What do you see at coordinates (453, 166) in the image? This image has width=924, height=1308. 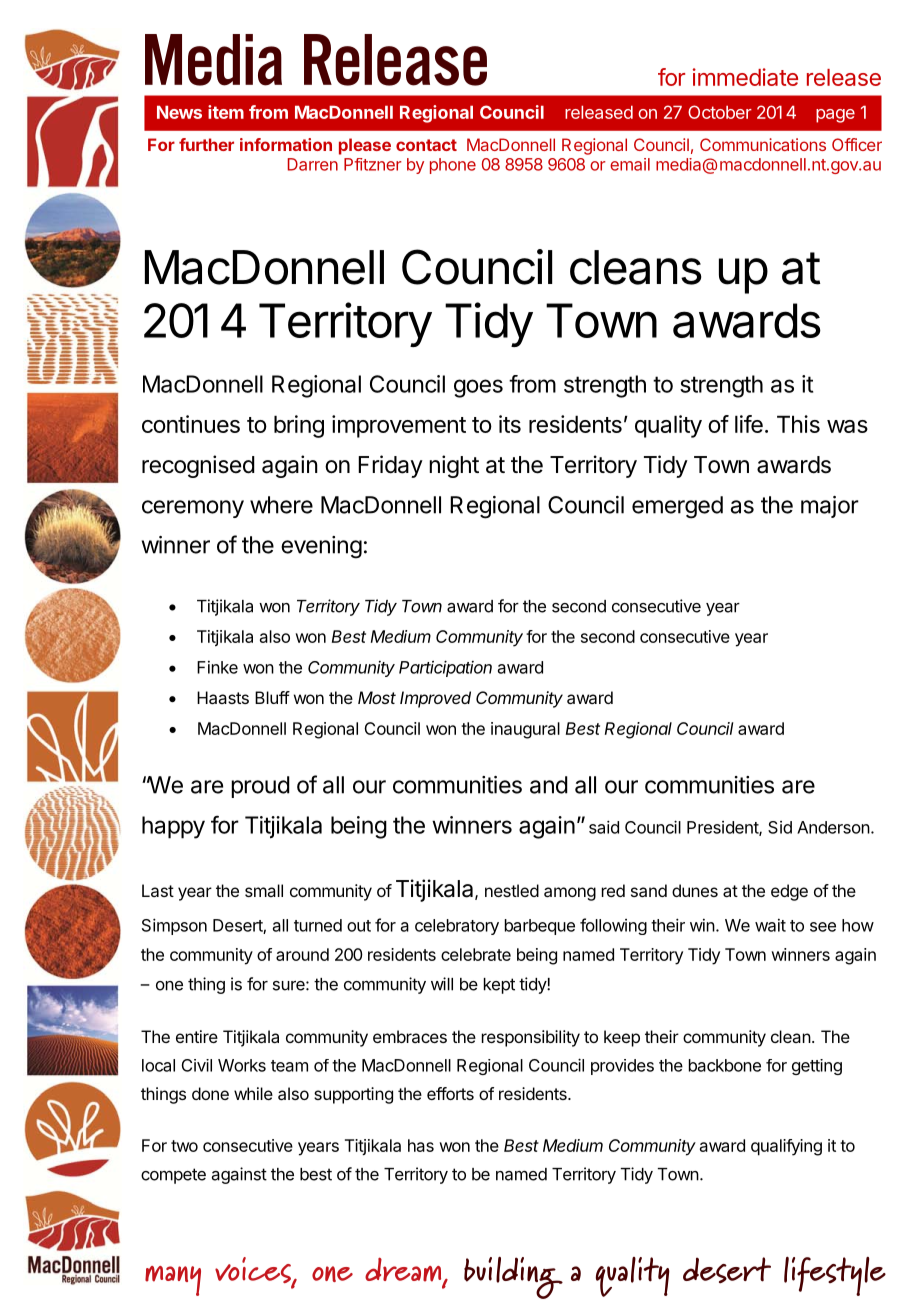 I see `phone` at bounding box center [453, 166].
